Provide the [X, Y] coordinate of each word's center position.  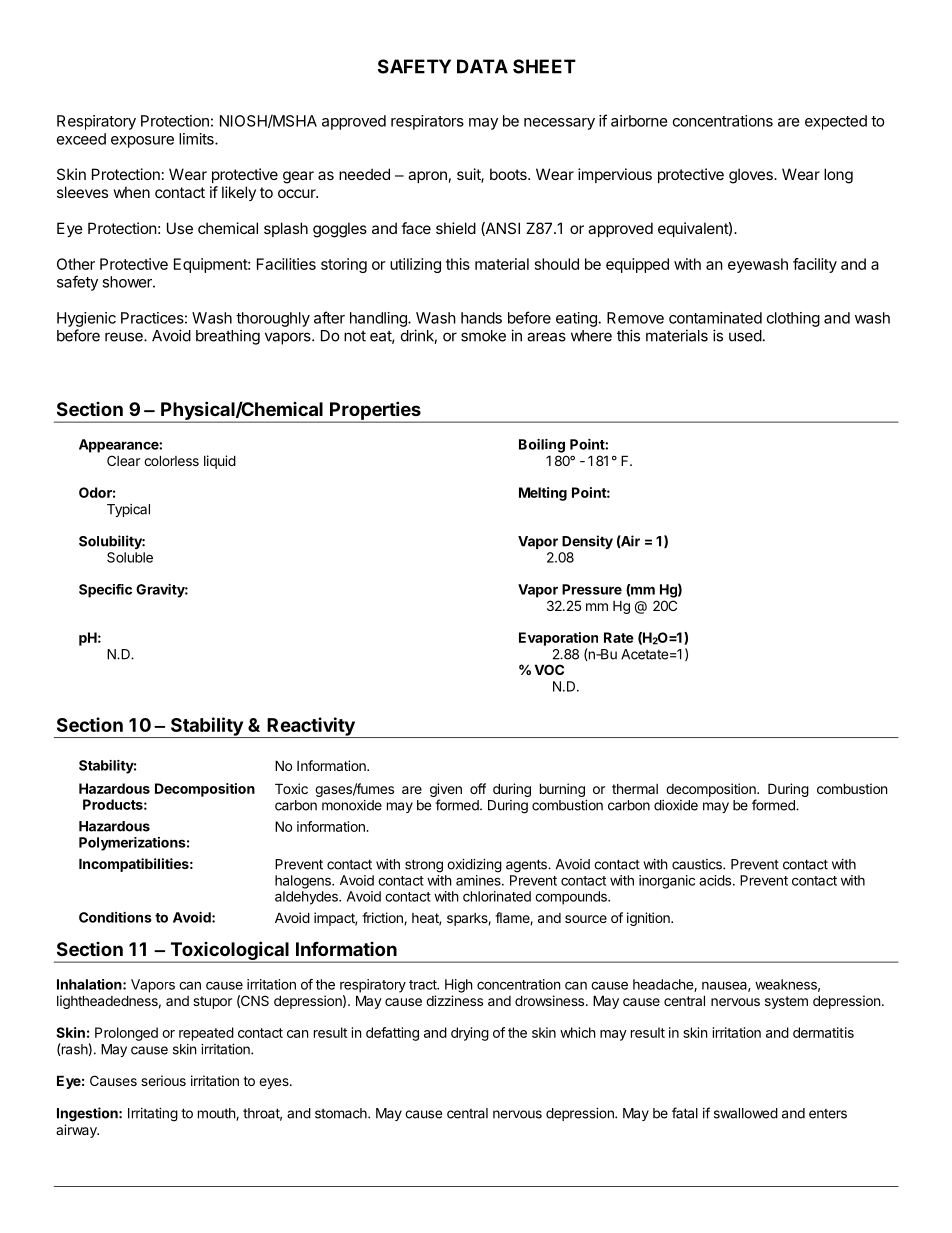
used [745, 336]
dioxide [676, 805]
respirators [427, 122]
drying [470, 1034]
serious [163, 1080]
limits [197, 139]
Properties [375, 411]
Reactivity [311, 727]
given [446, 791]
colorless [171, 460]
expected [836, 122]
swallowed [746, 1113]
